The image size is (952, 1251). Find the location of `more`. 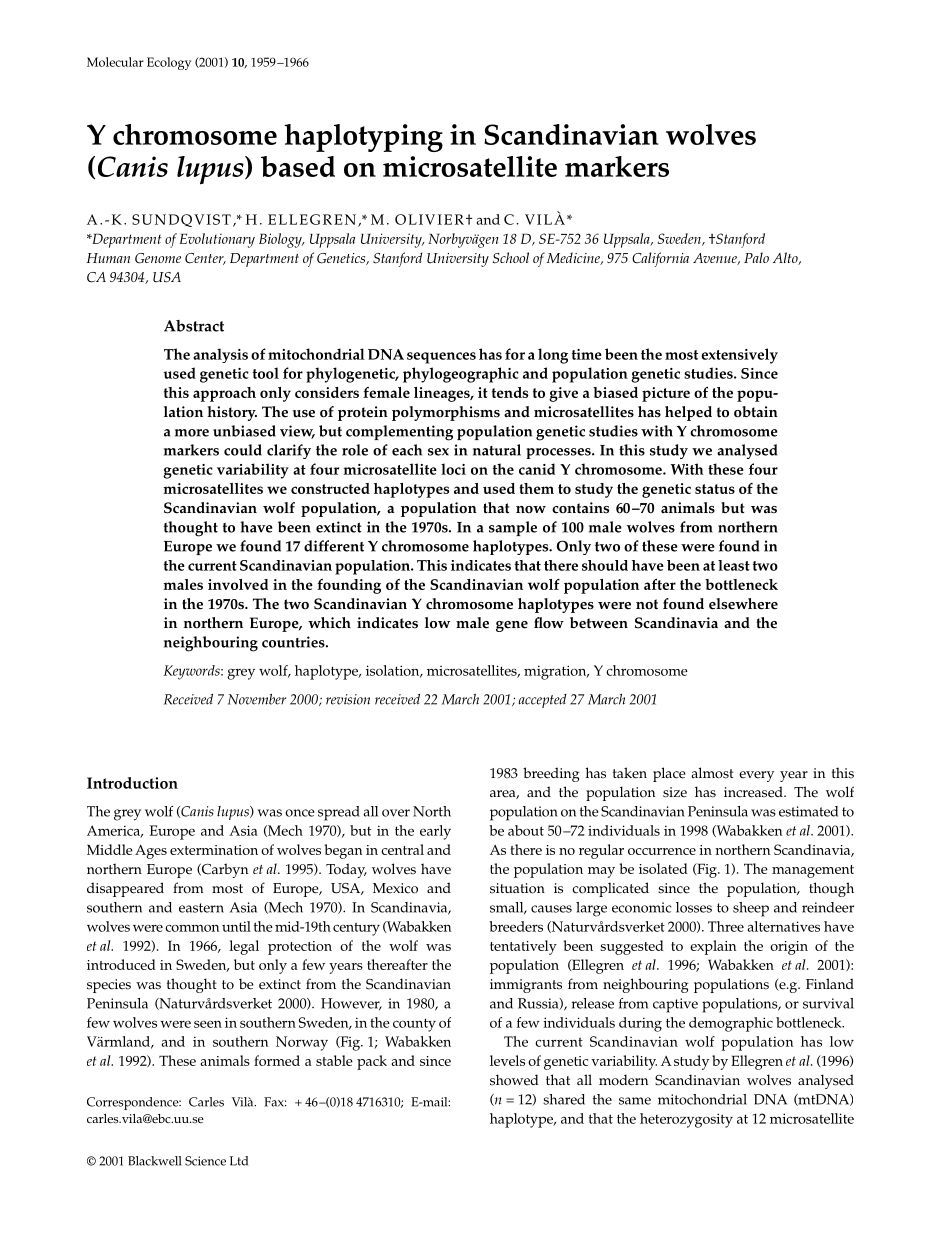

more is located at coordinates (192, 433).
